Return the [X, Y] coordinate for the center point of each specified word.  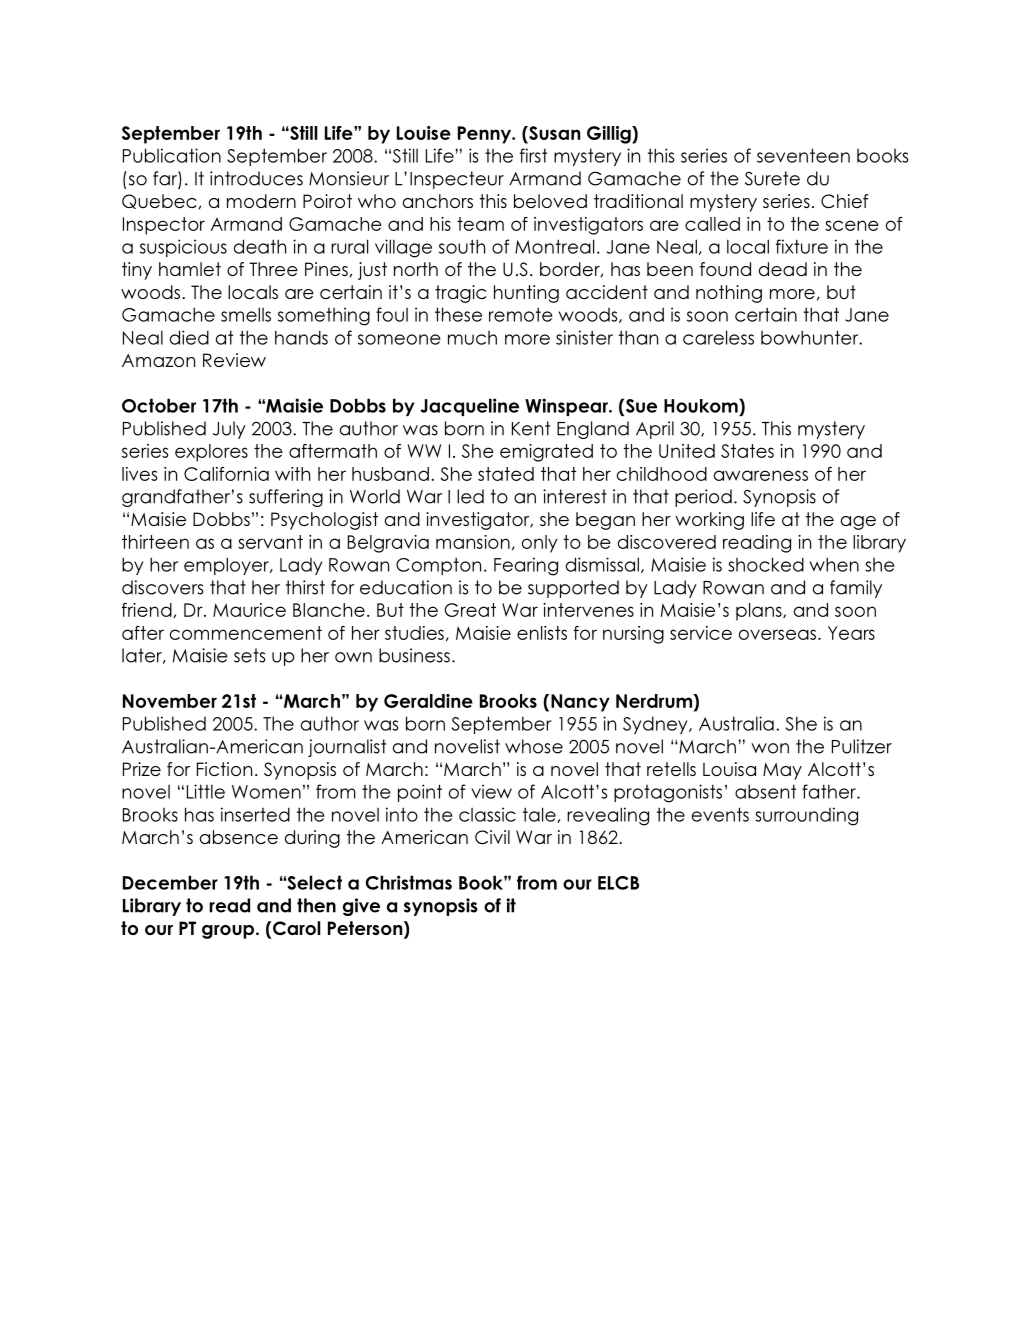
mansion [473, 542]
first [533, 155]
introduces [256, 178]
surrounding [806, 816]
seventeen [803, 155]
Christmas [409, 882]
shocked [766, 564]
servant [270, 542]
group [229, 932]
